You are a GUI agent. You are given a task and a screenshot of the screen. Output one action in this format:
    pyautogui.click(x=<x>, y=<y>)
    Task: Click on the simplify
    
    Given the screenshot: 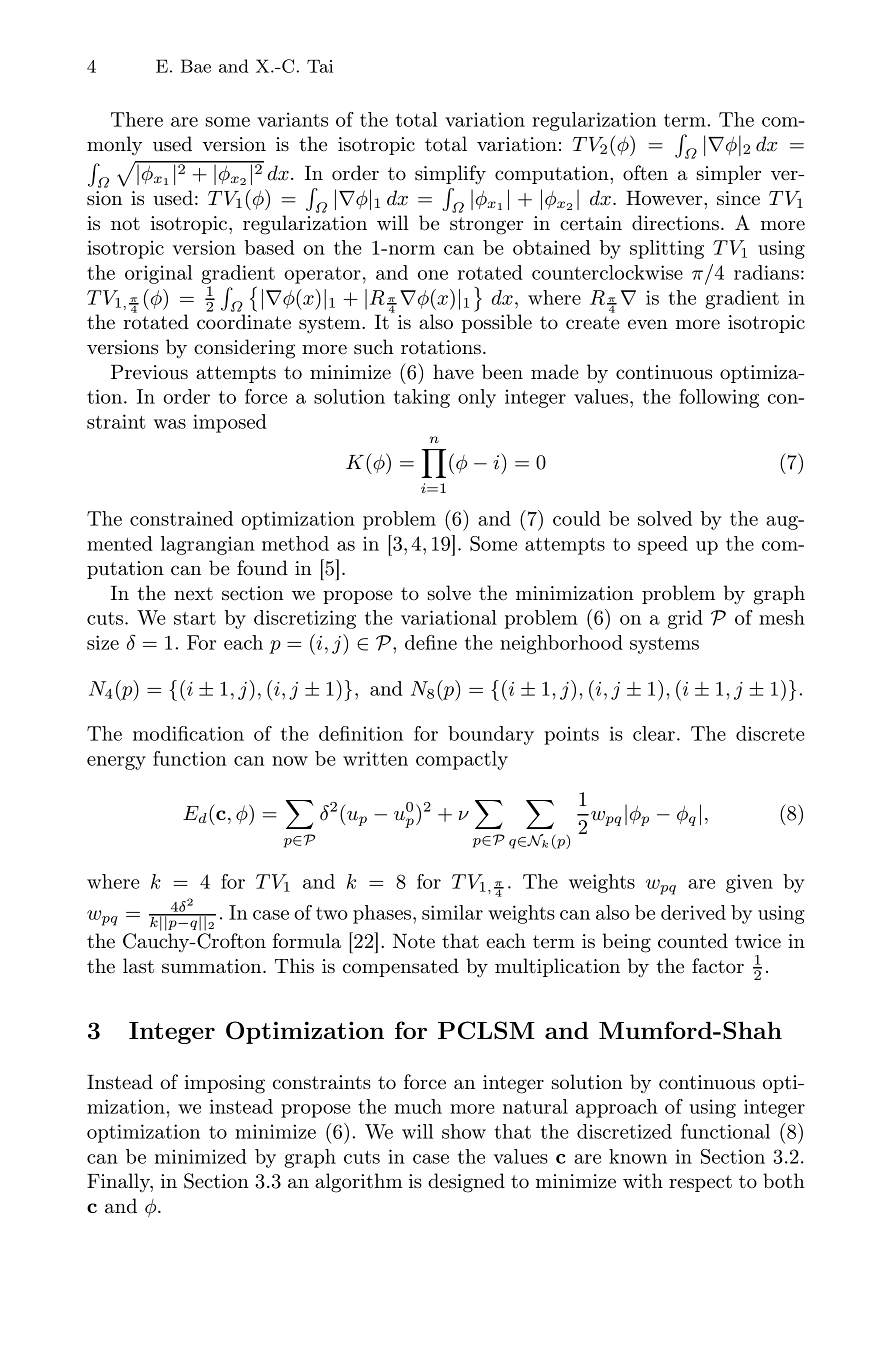 What is the action you would take?
    pyautogui.click(x=450, y=175)
